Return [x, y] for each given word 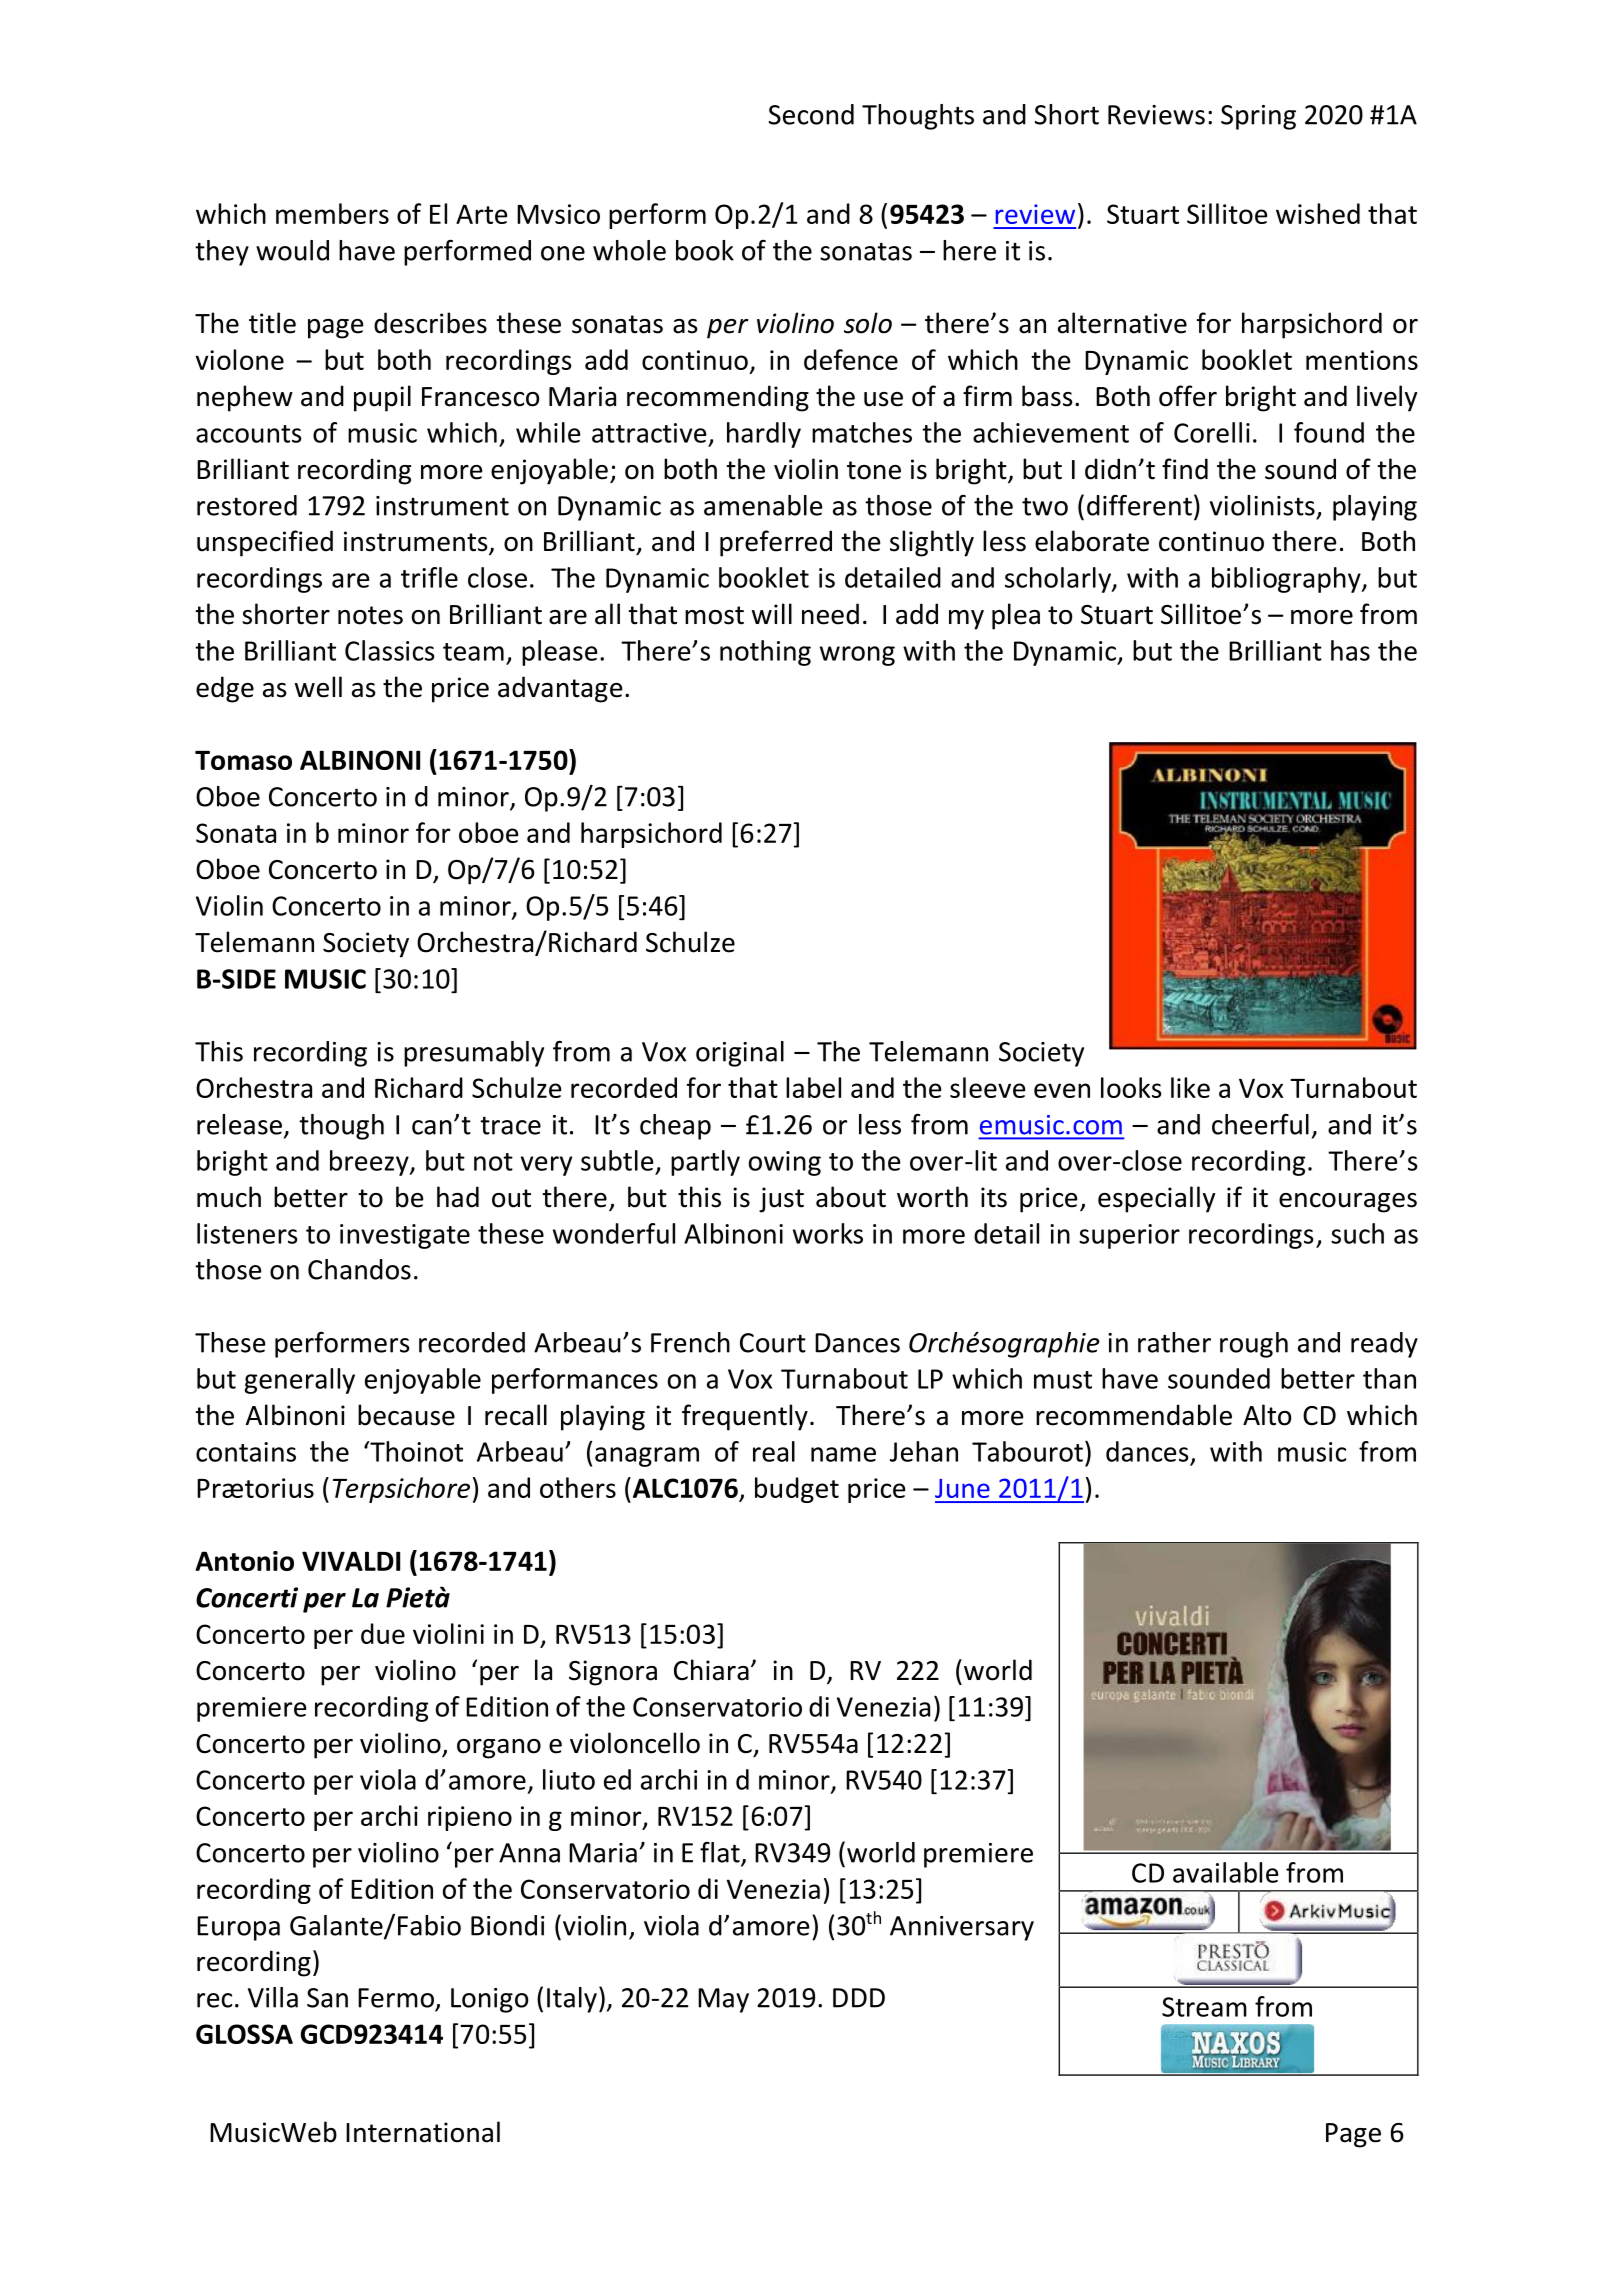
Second [811, 114]
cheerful [1260, 1124]
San [327, 1998]
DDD [859, 1998]
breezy [370, 1163]
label [813, 1087]
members [332, 213]
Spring [1258, 117]
